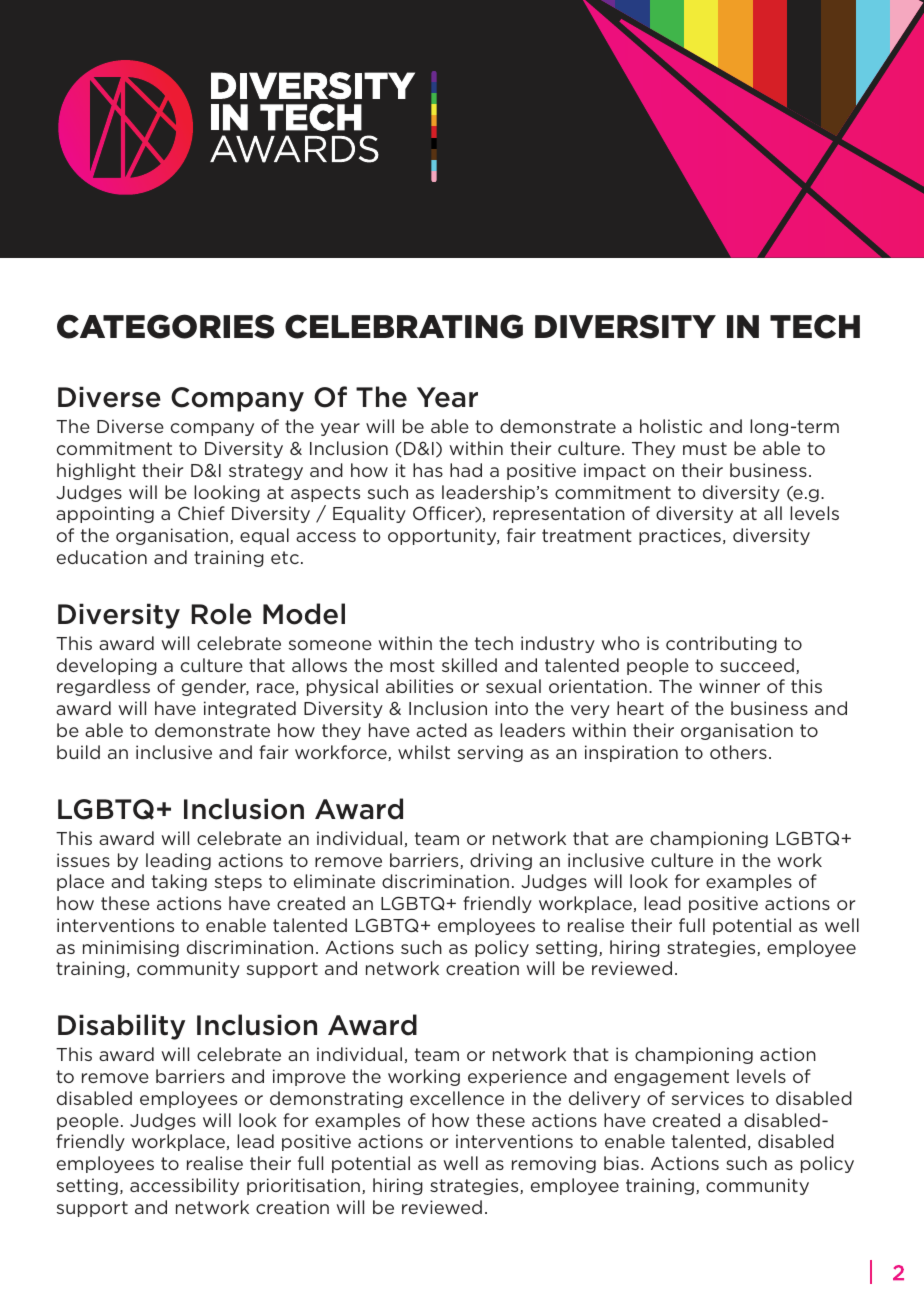 The image size is (924, 1308). Describe the element at coordinates (424, 752) in the document. I see `whilst` at that location.
